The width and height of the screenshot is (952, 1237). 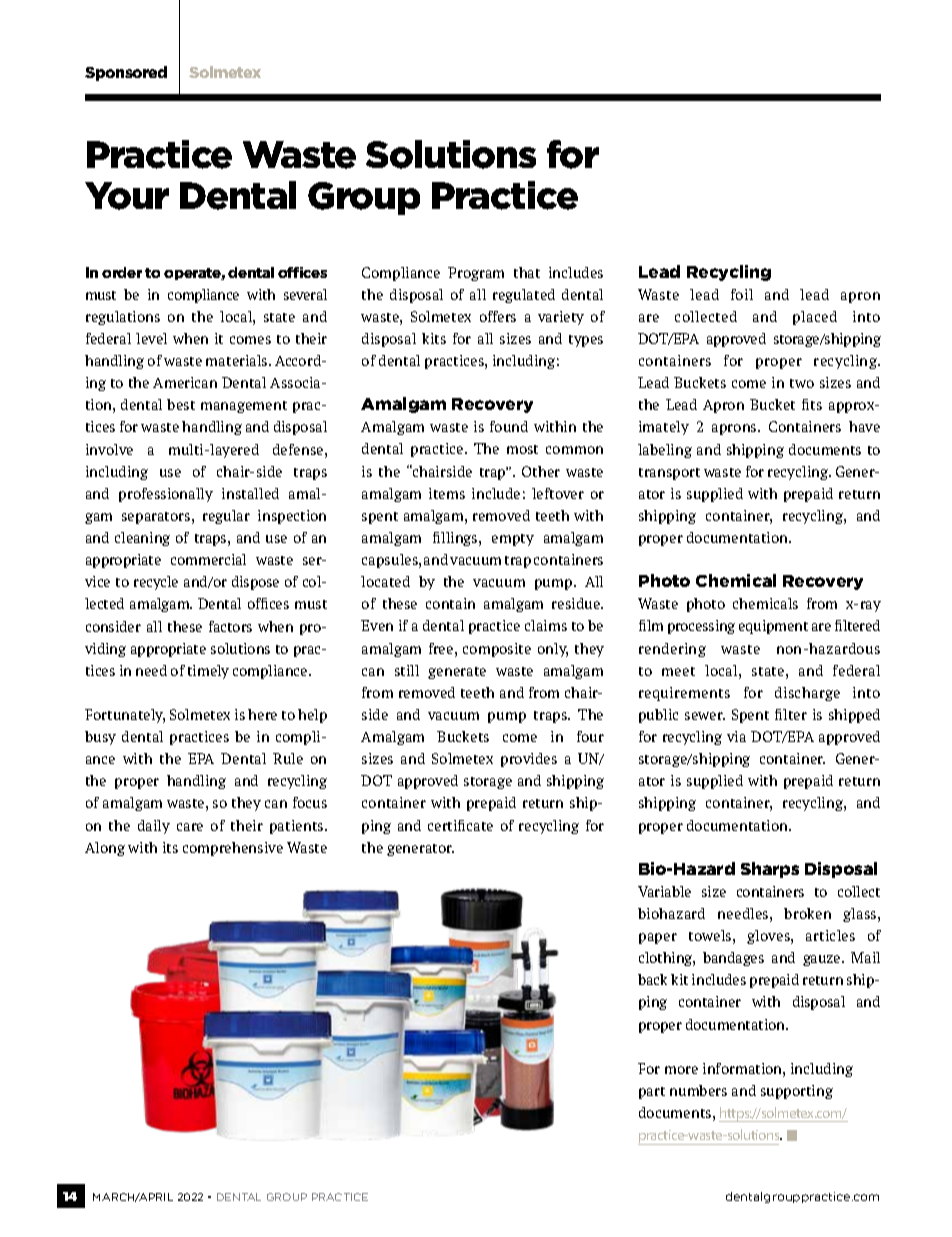 I want to click on Sponsored, so click(x=126, y=73).
